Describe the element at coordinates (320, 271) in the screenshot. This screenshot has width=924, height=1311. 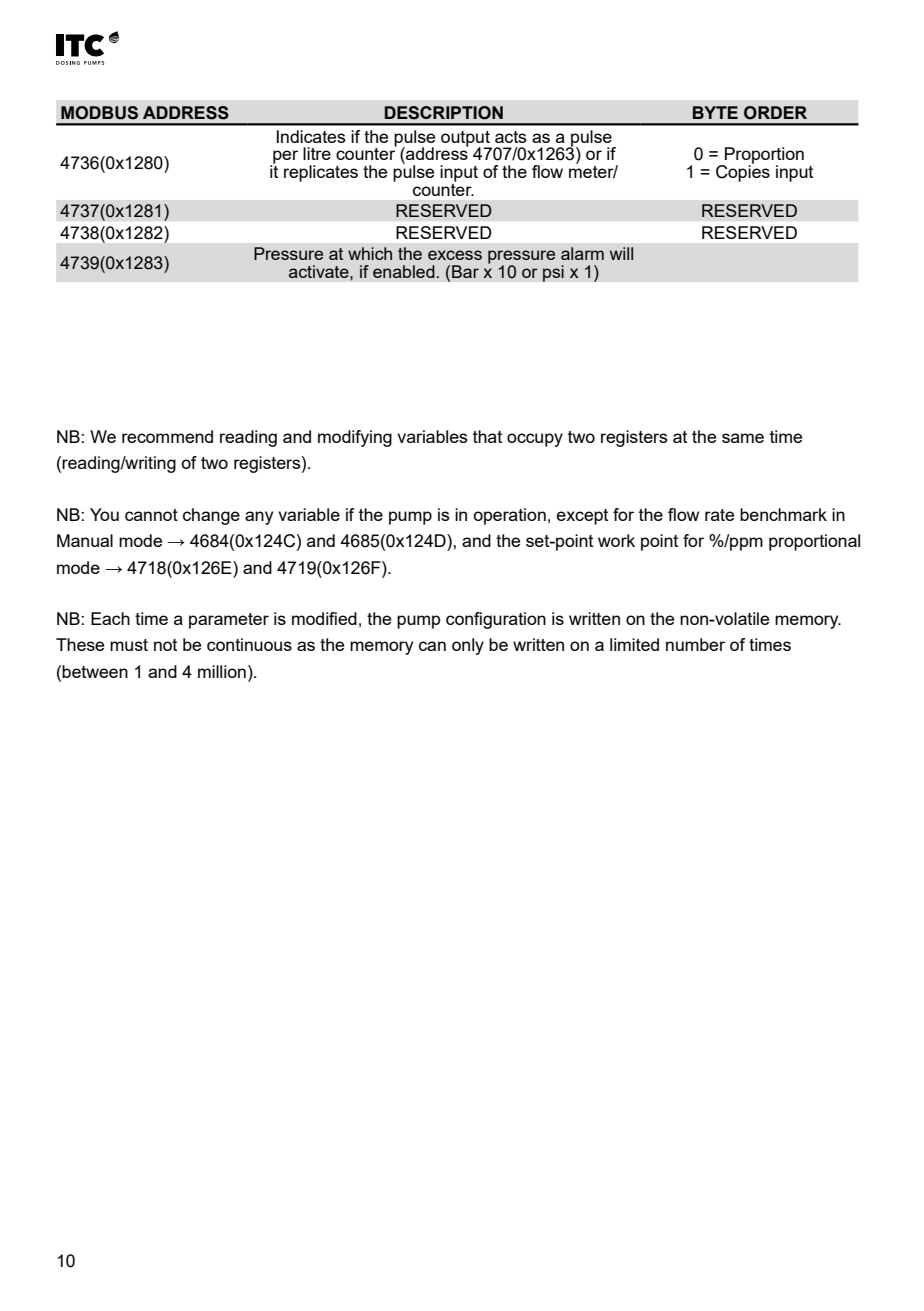
I see `activate` at that location.
